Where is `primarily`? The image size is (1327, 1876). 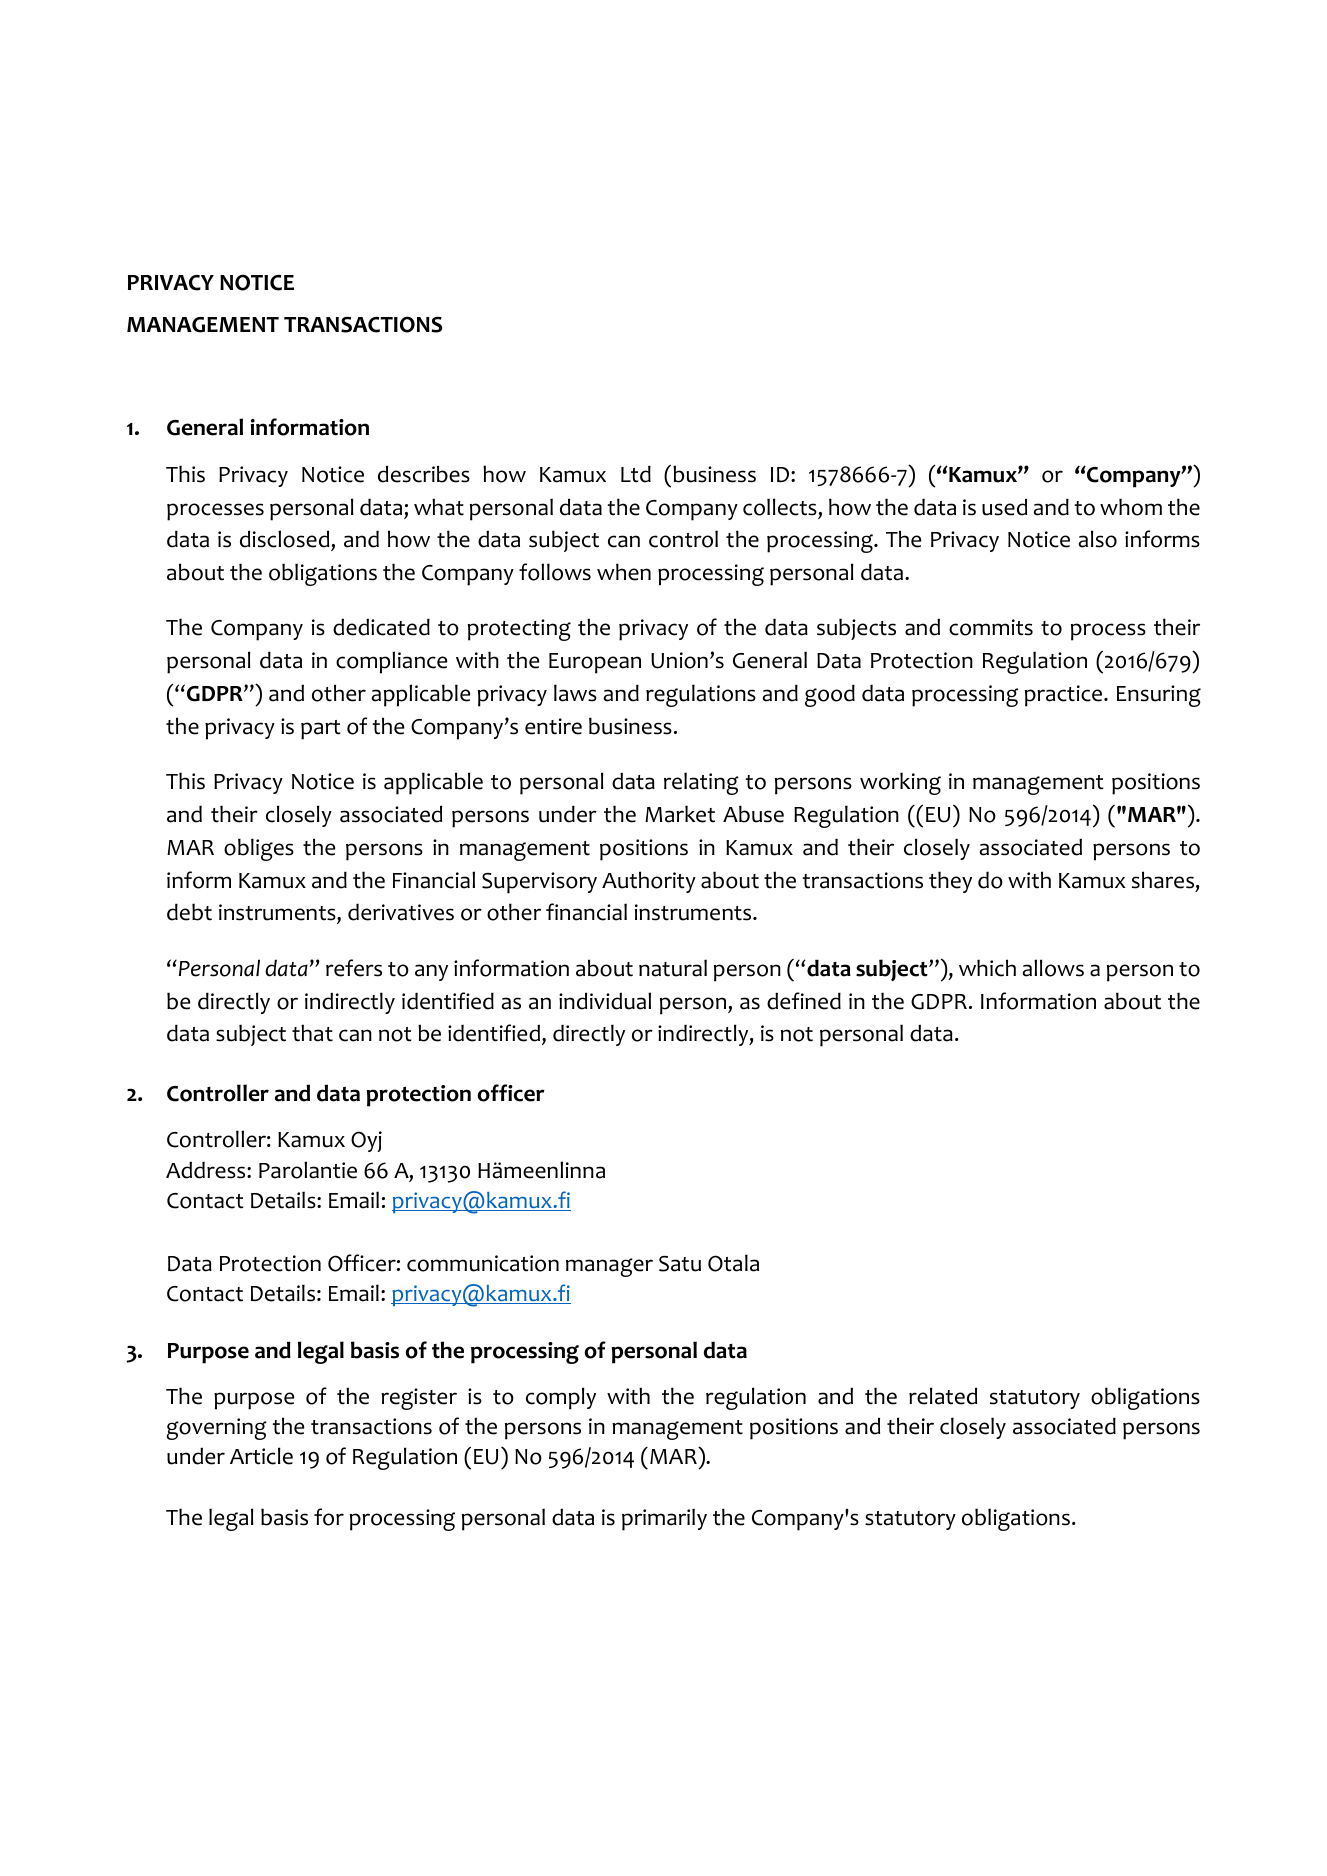 primarily is located at coordinates (664, 1519).
